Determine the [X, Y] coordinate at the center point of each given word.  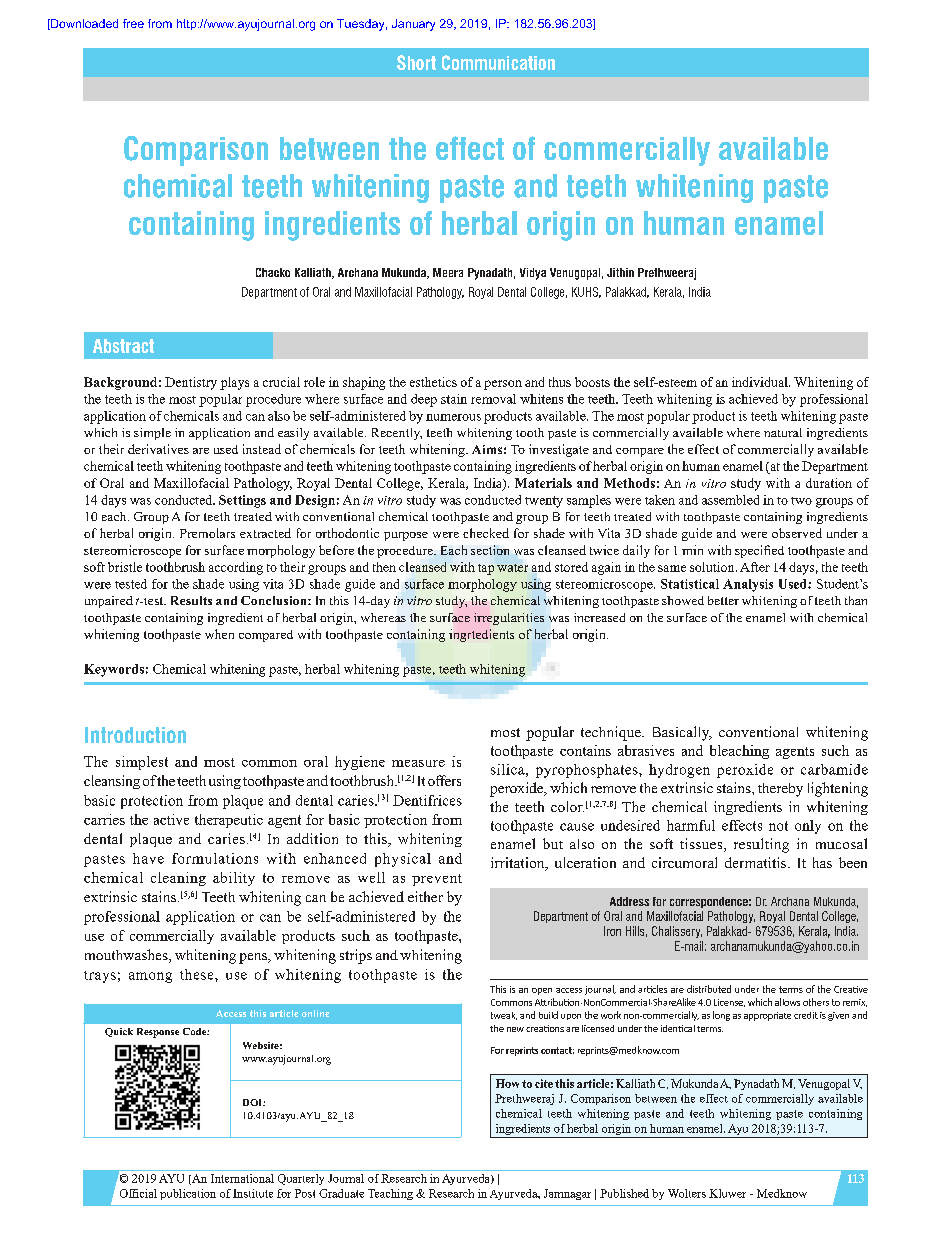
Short [416, 62]
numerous [453, 417]
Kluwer [727, 1193]
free [133, 23]
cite [544, 1083]
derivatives [158, 449]
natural [783, 432]
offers [444, 780]
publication [188, 1194]
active [171, 819]
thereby [780, 790]
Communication [498, 62]
